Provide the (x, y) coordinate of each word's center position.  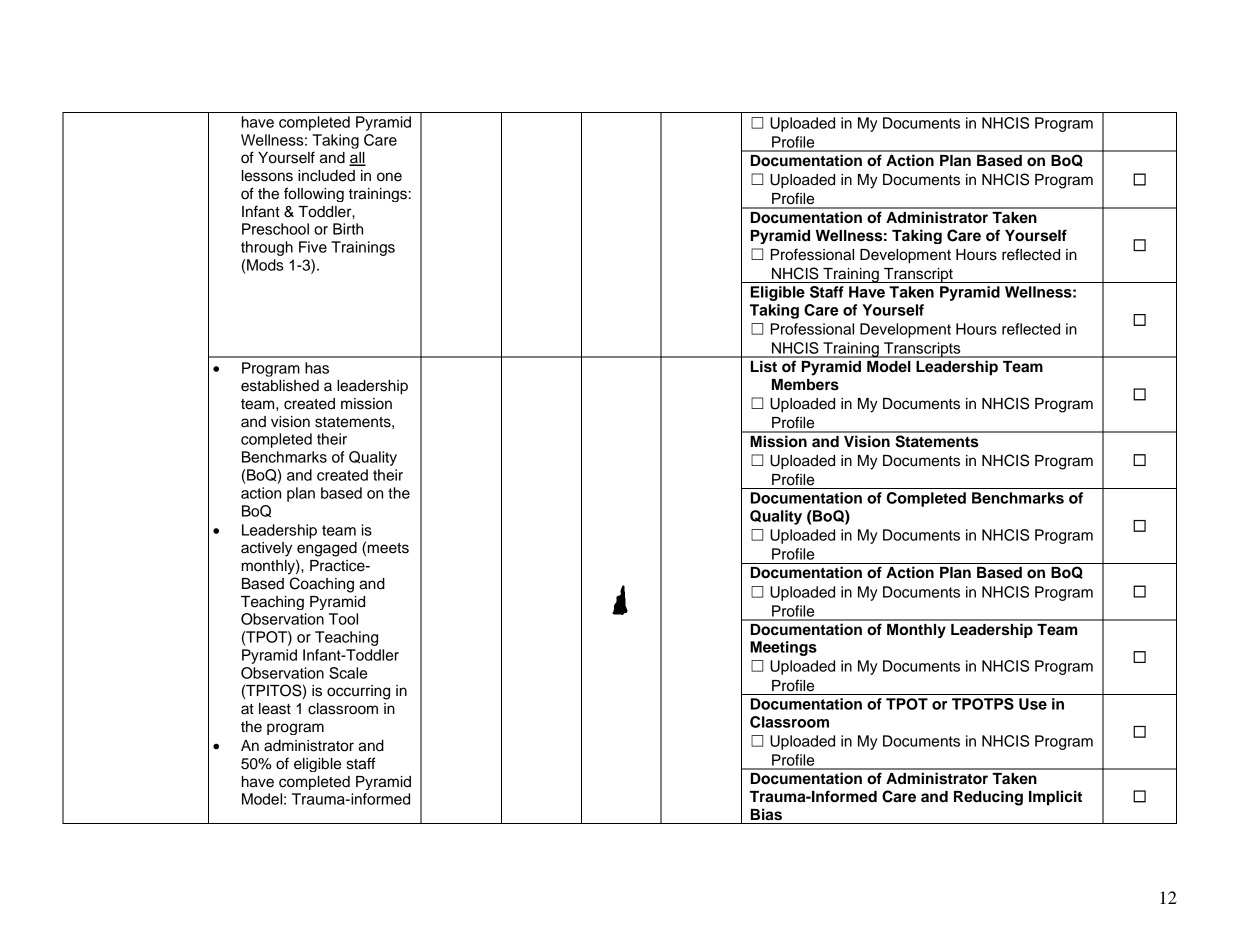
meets (388, 548)
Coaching (322, 585)
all (357, 159)
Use (1033, 704)
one (389, 177)
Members (805, 385)
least (275, 709)
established (280, 386)
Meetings (783, 648)
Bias (766, 814)
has (317, 368)
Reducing (988, 798)
